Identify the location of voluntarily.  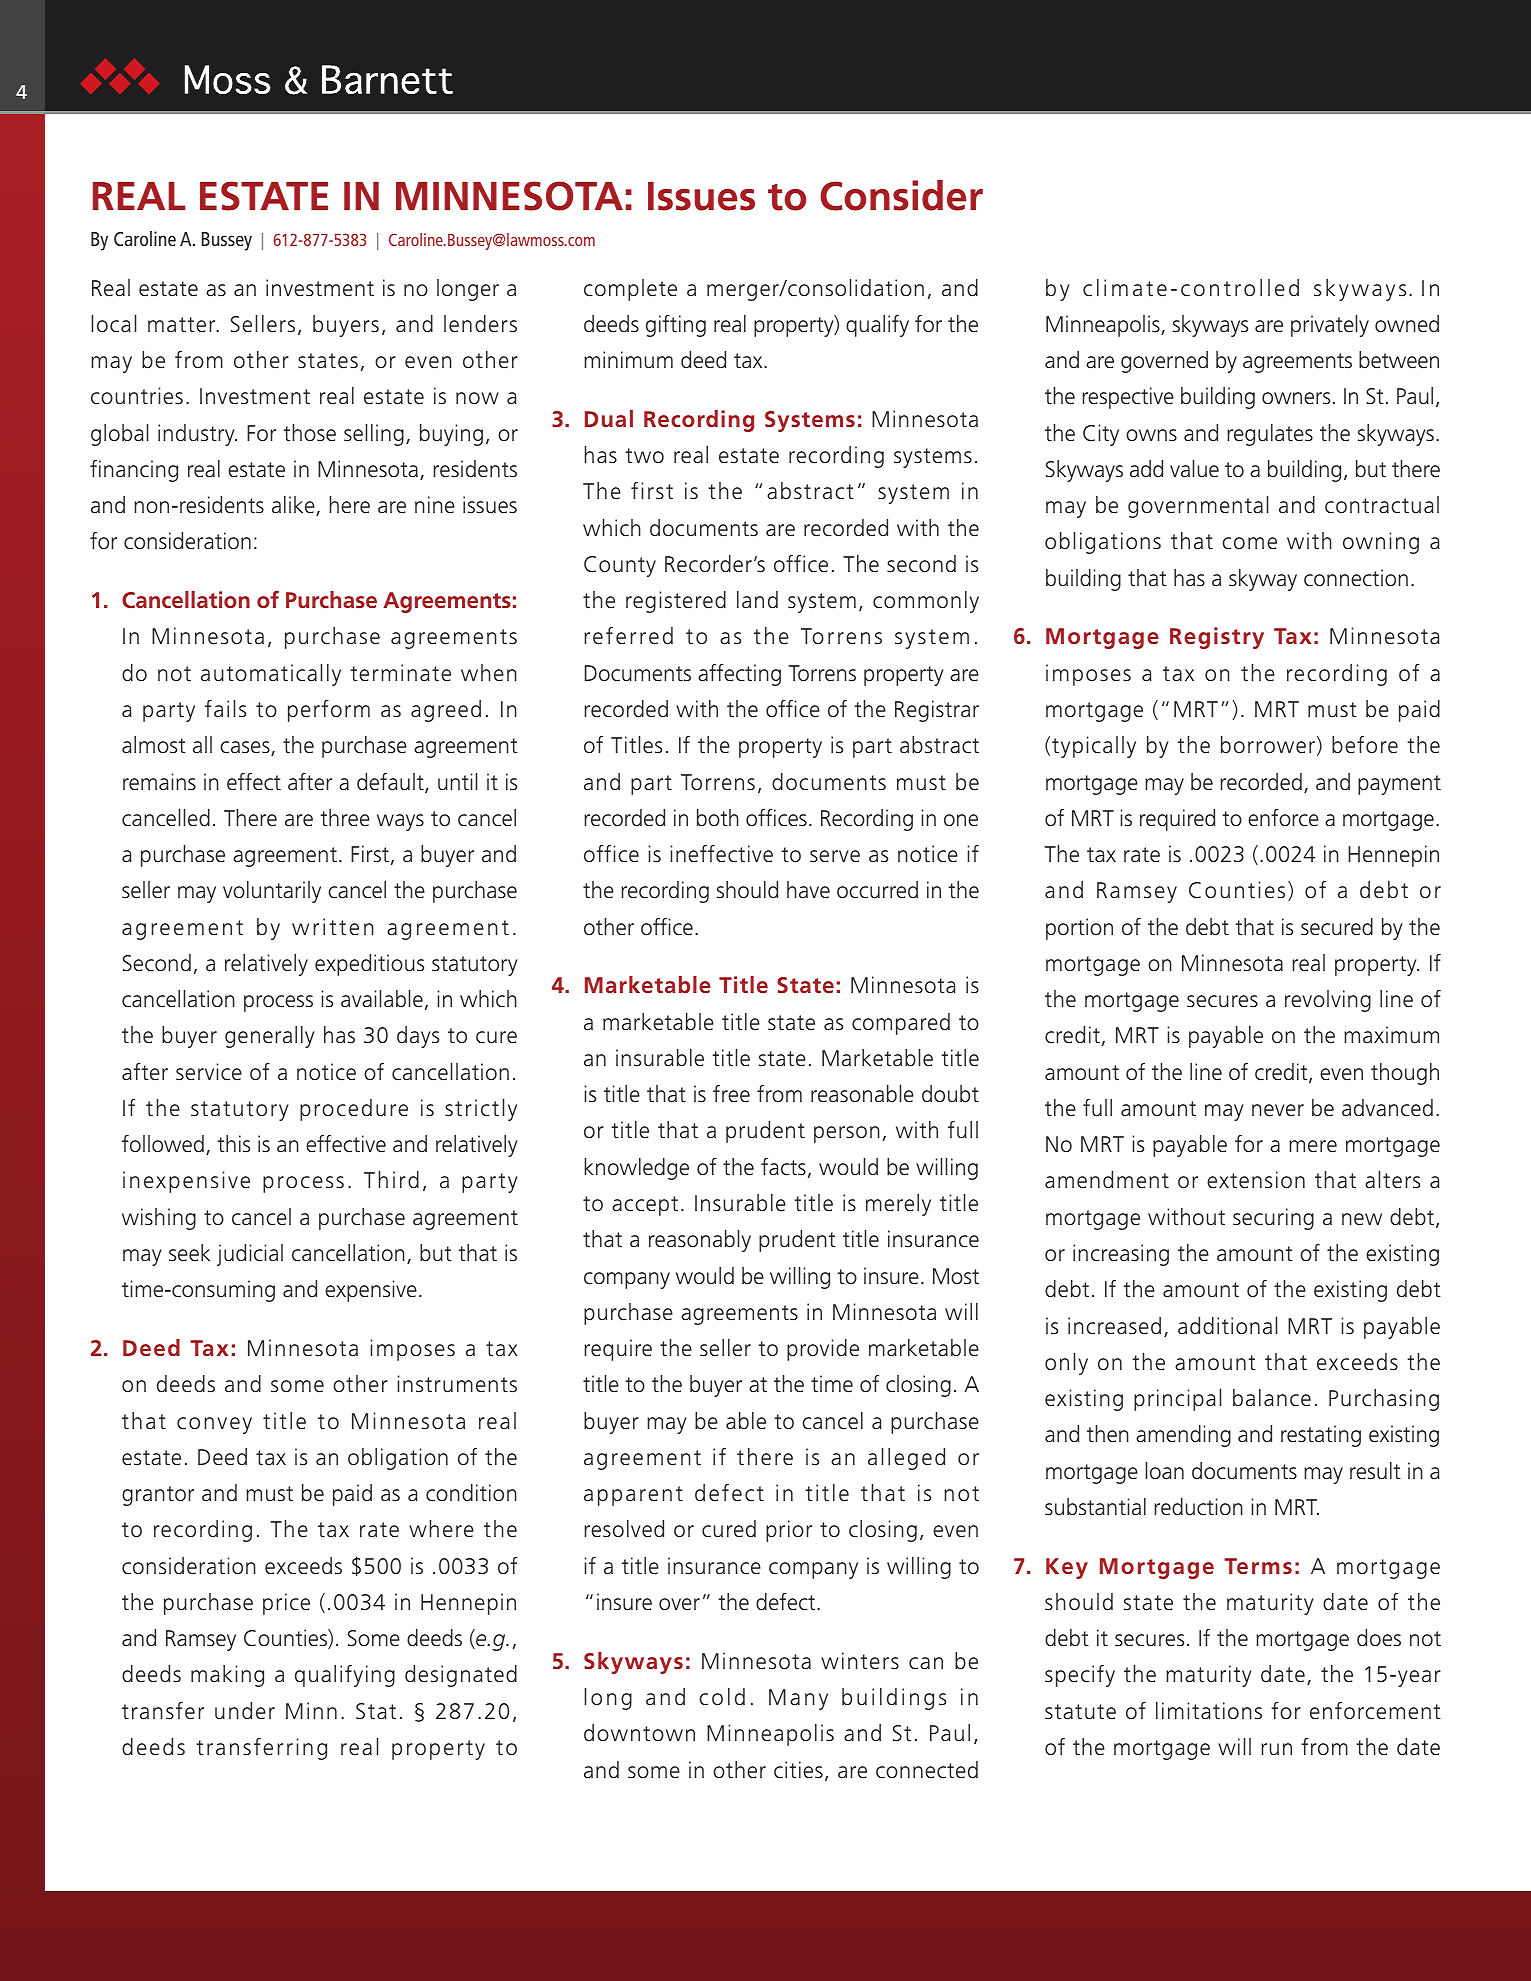
(272, 892).
